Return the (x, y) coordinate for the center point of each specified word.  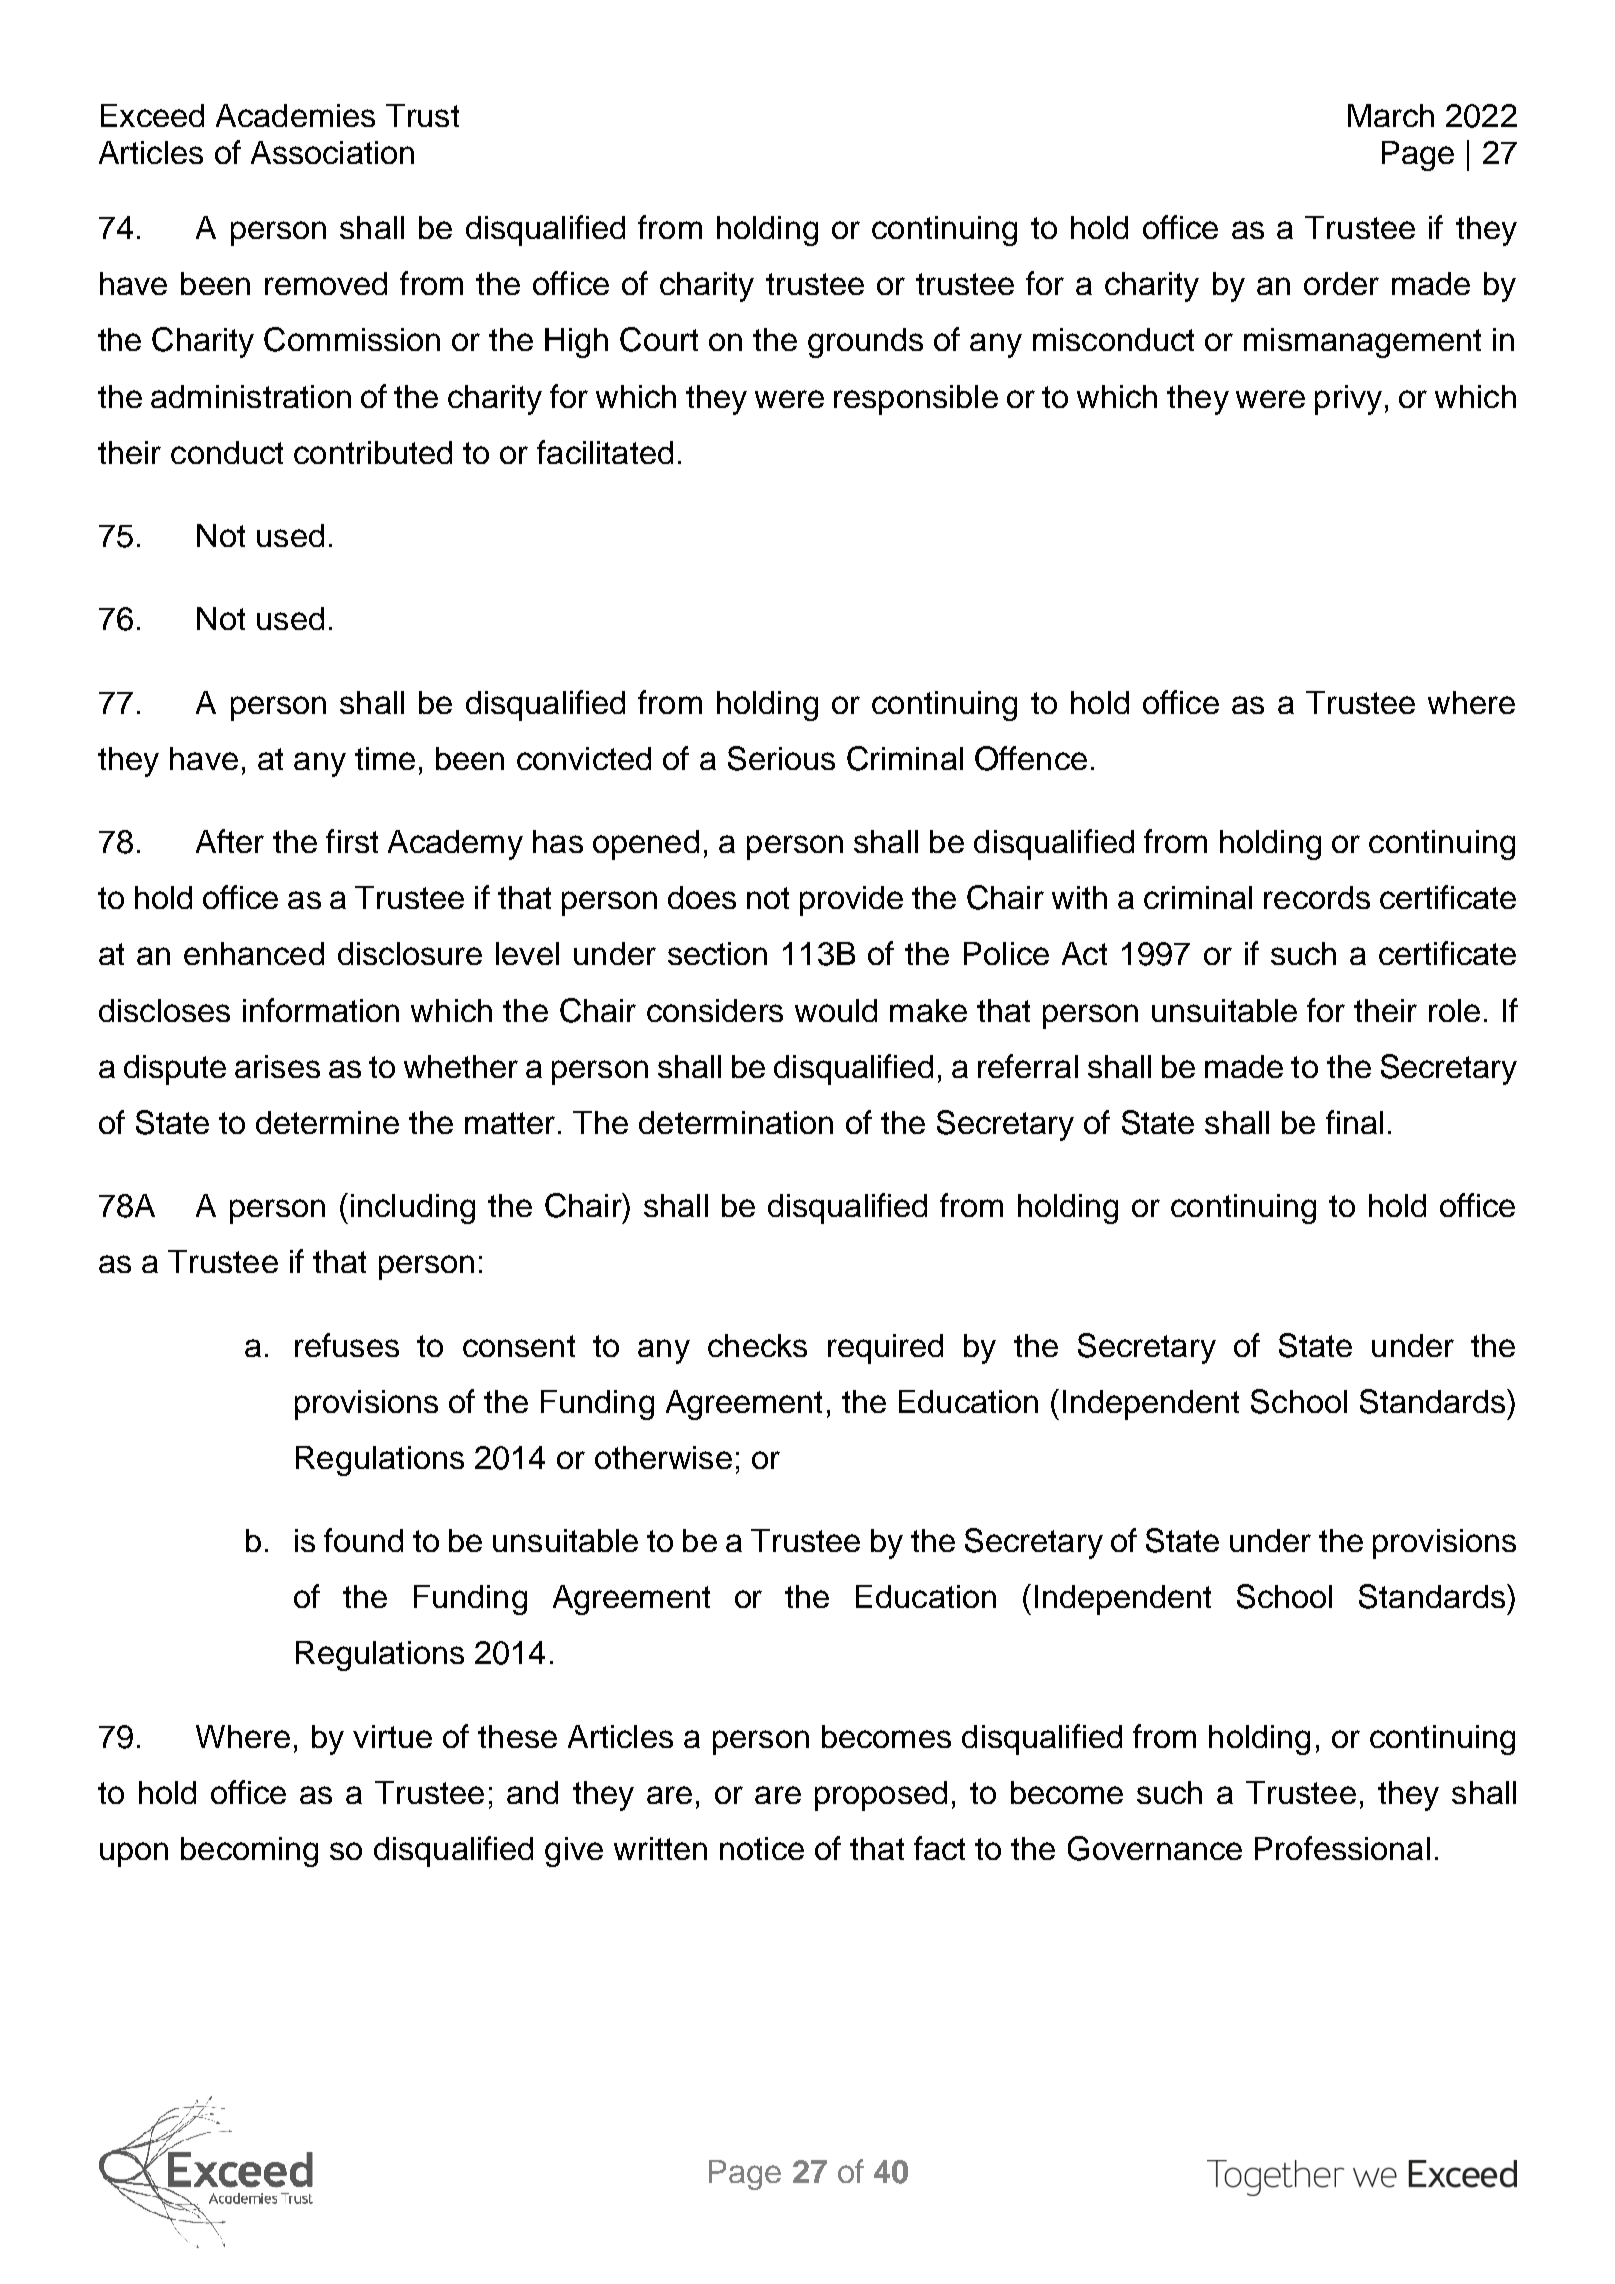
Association (332, 152)
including (413, 1209)
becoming (249, 1852)
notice (762, 1848)
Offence (1031, 758)
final (1354, 1122)
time (385, 758)
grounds (865, 343)
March (1391, 115)
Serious (781, 758)
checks (757, 1345)
